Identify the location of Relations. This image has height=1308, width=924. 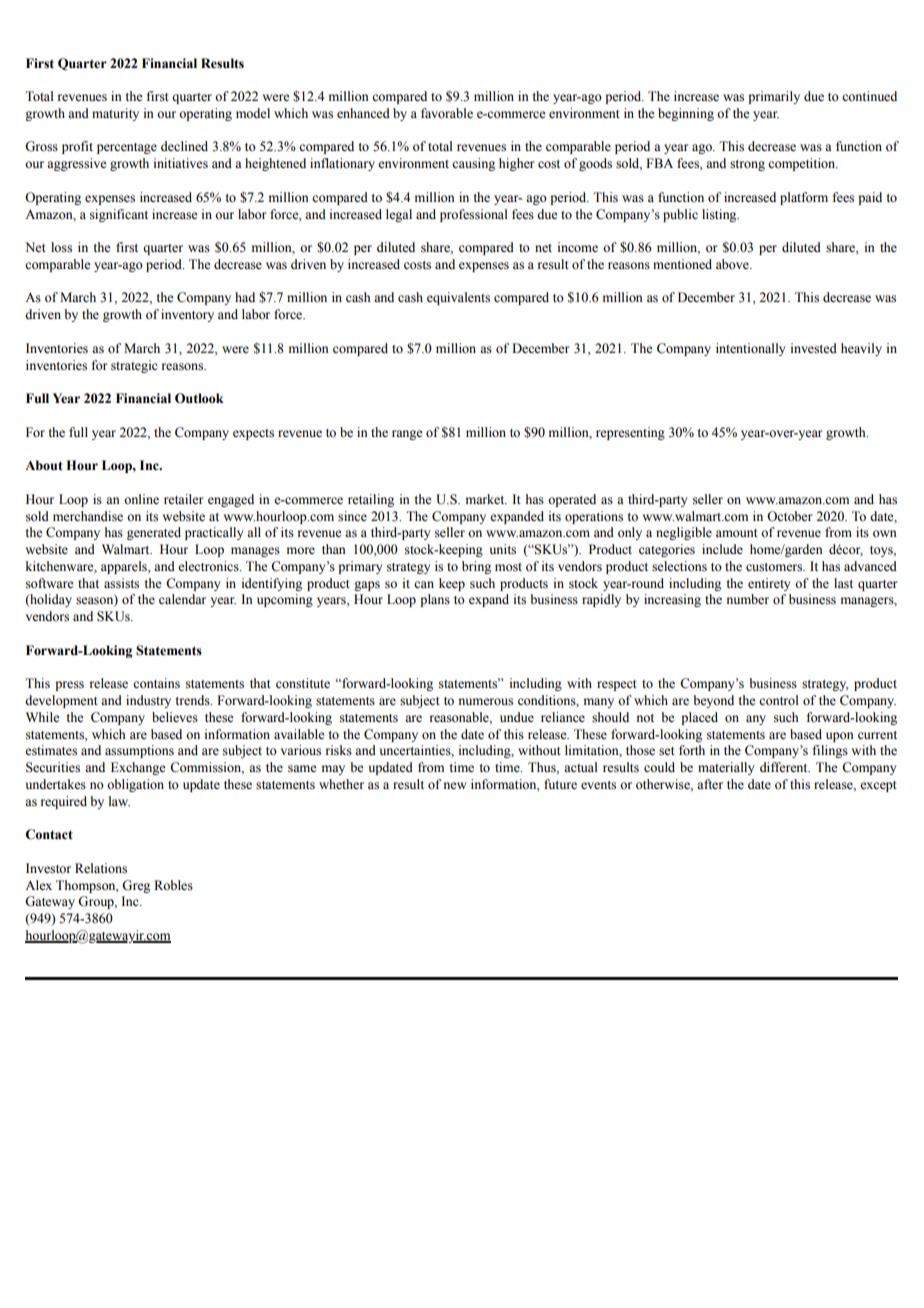
(101, 868).
